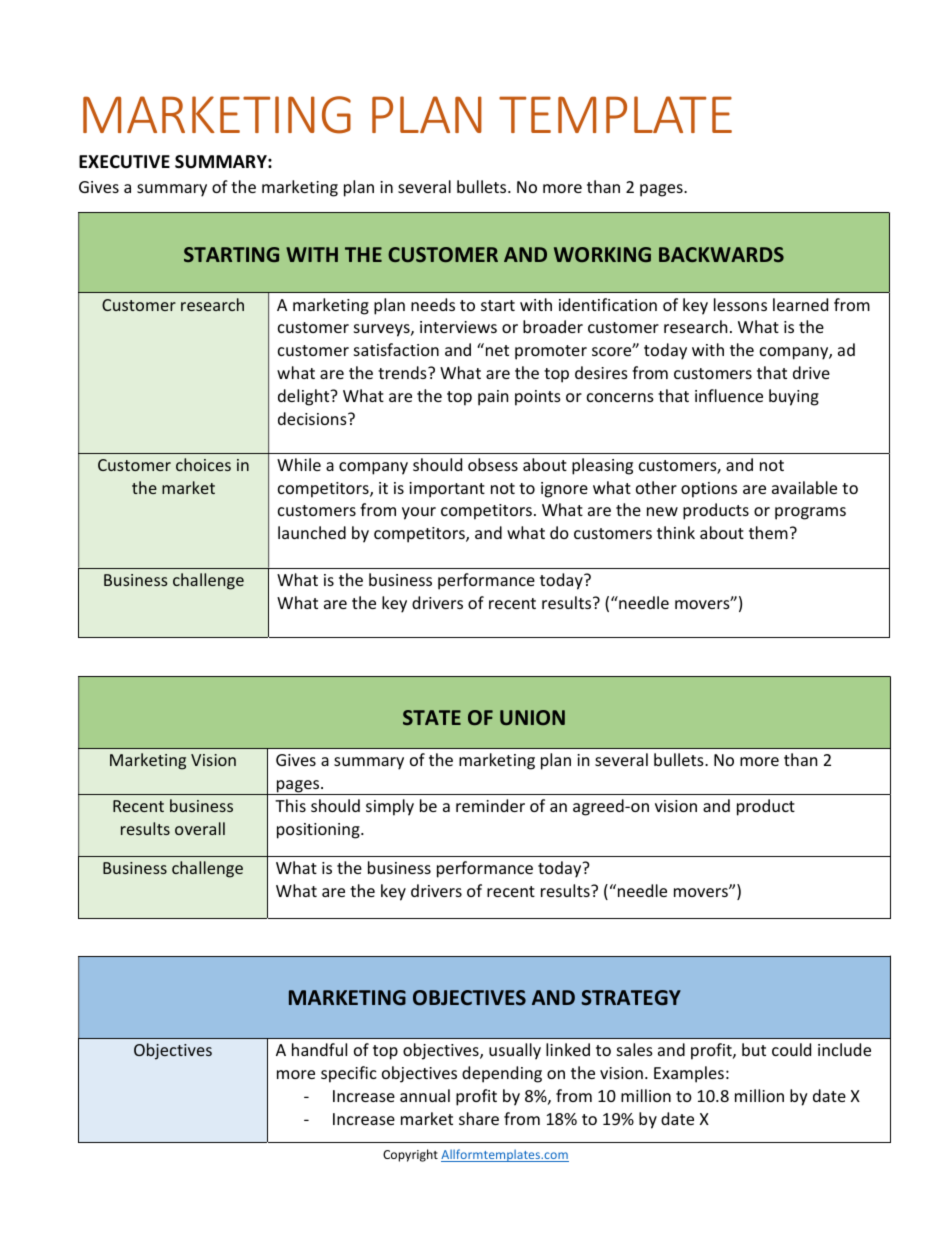 The image size is (952, 1233). What do you see at coordinates (479, 1118) in the image?
I see `share` at bounding box center [479, 1118].
